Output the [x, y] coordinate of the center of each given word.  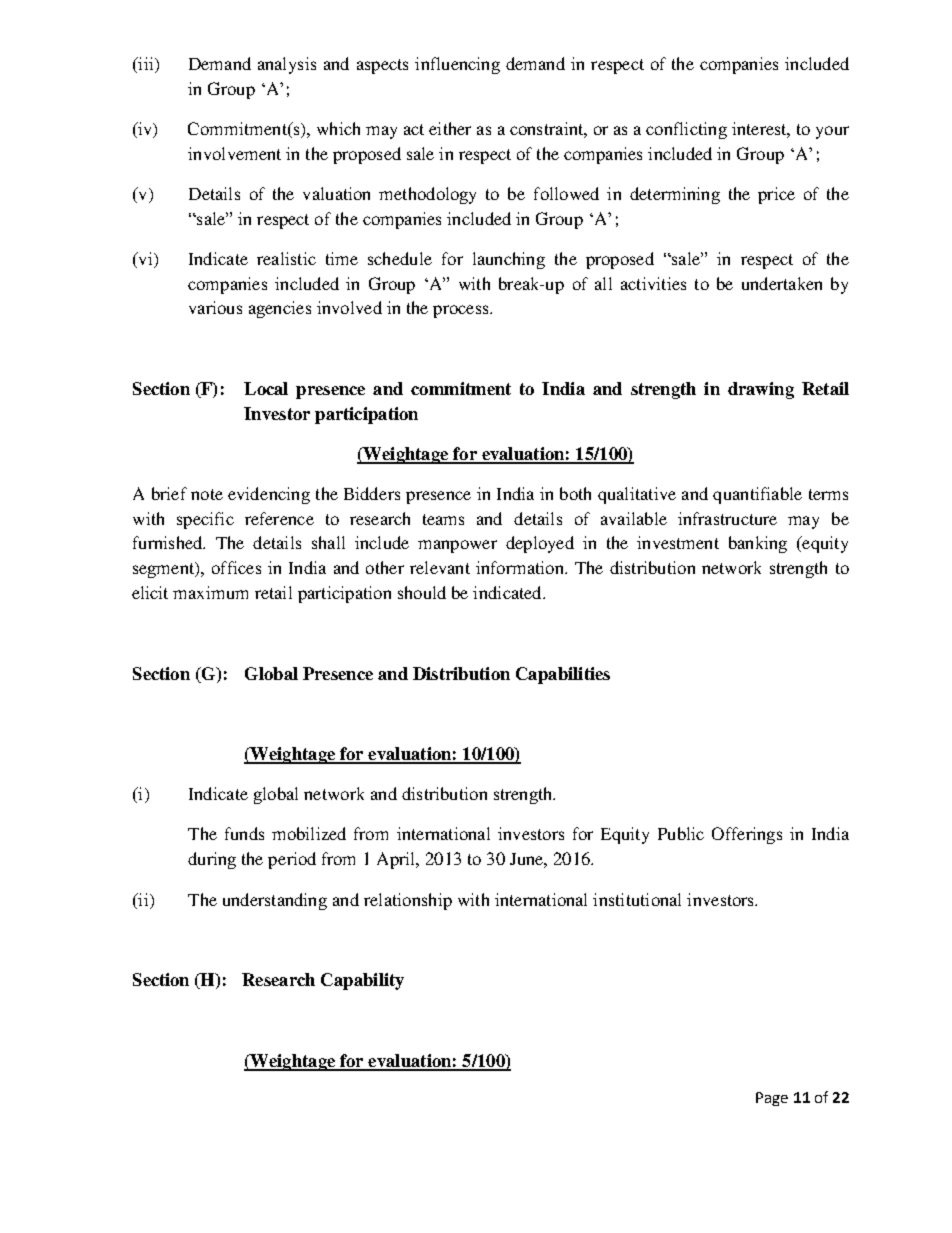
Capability [362, 981]
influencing [457, 65]
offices [236, 567]
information [521, 567]
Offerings [747, 835]
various [215, 307]
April [397, 860]
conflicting [686, 130]
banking [758, 544]
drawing [761, 390]
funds [244, 833]
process [462, 311]
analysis [287, 65]
